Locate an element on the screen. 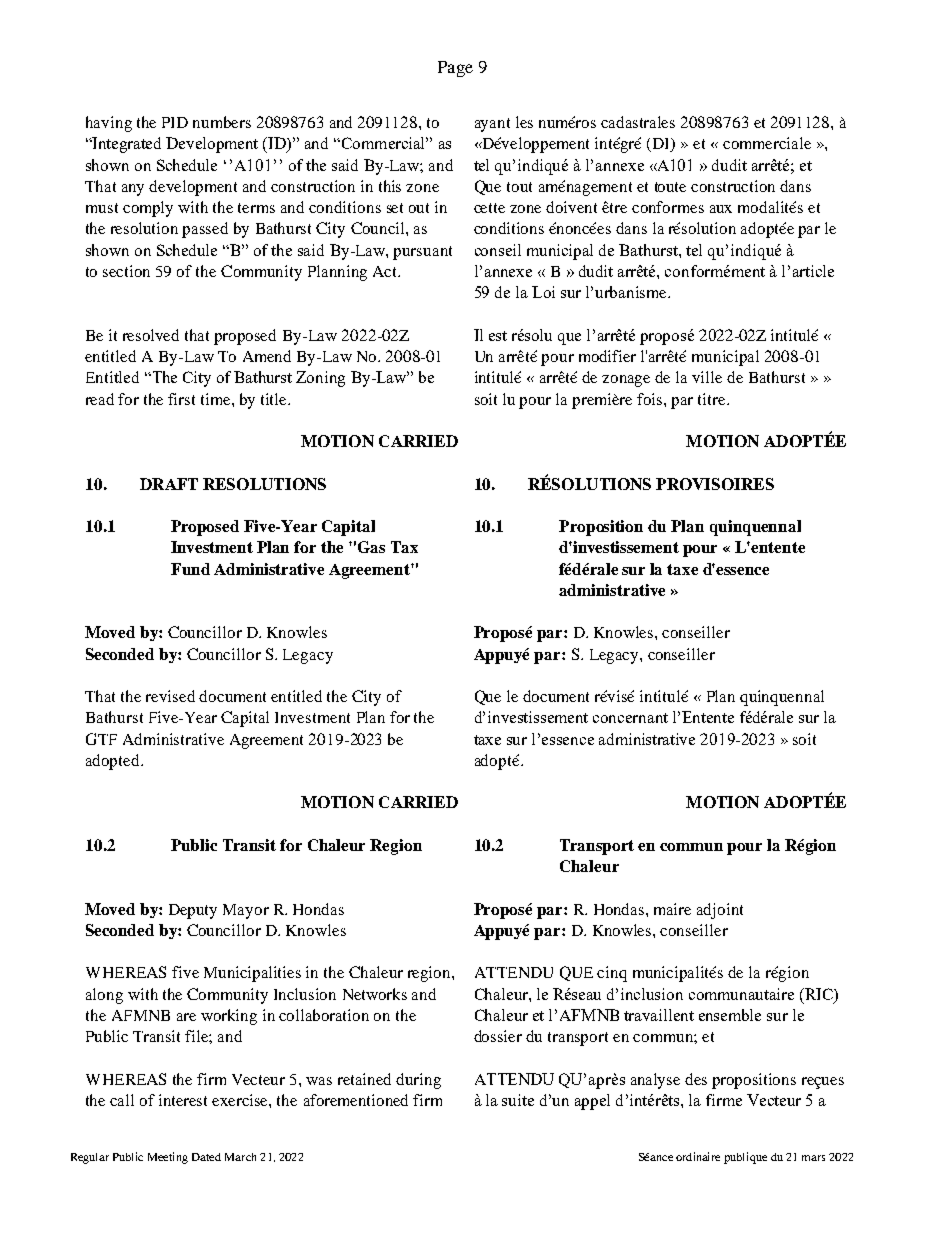 The width and height of the screenshot is (952, 1233). interest is located at coordinates (183, 1100).
